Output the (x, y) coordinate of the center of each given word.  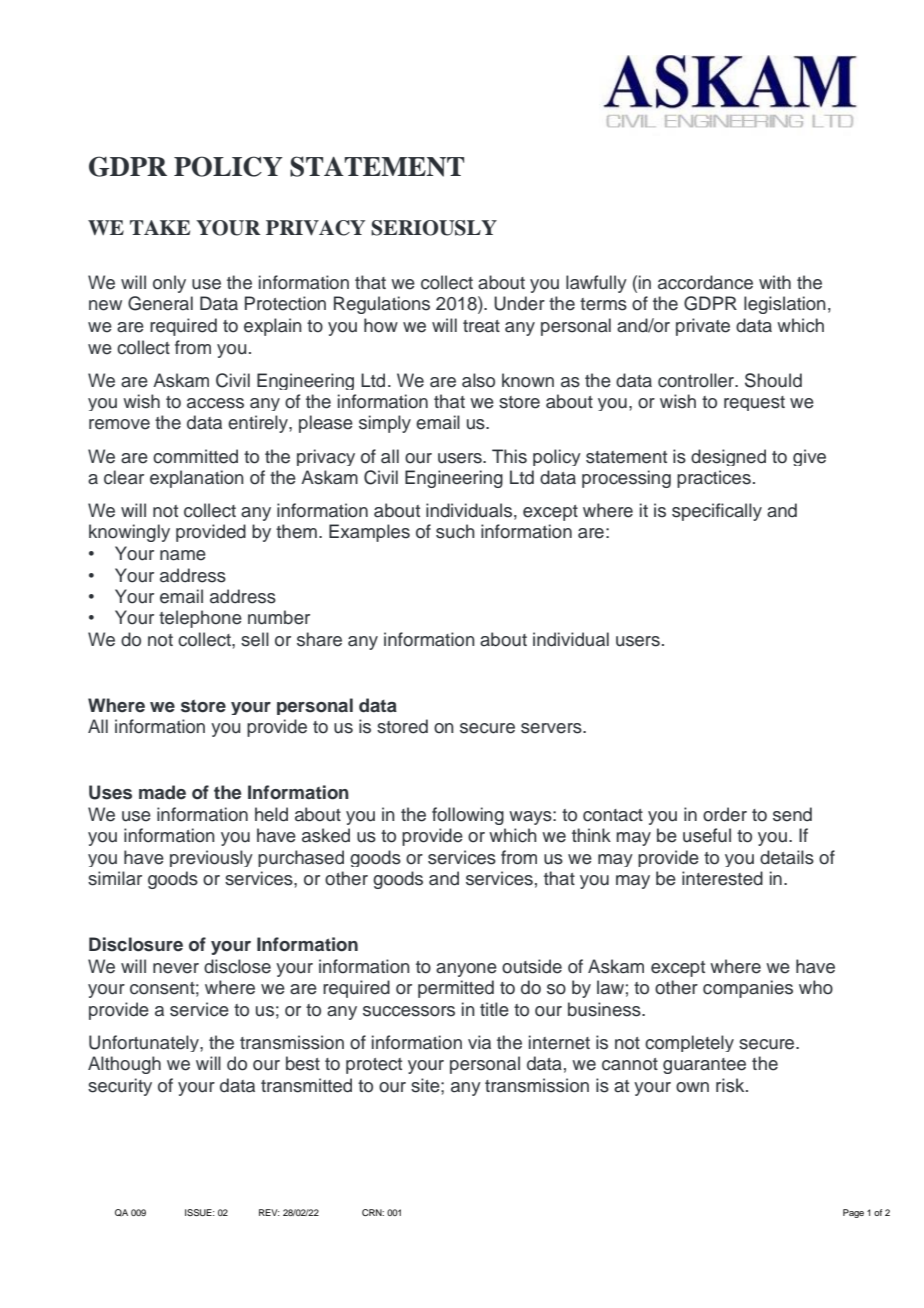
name (183, 555)
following (468, 816)
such (455, 531)
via (479, 1042)
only (169, 284)
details (787, 857)
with (775, 282)
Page (853, 1213)
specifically (717, 512)
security (120, 1087)
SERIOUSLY (434, 228)
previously (211, 858)
